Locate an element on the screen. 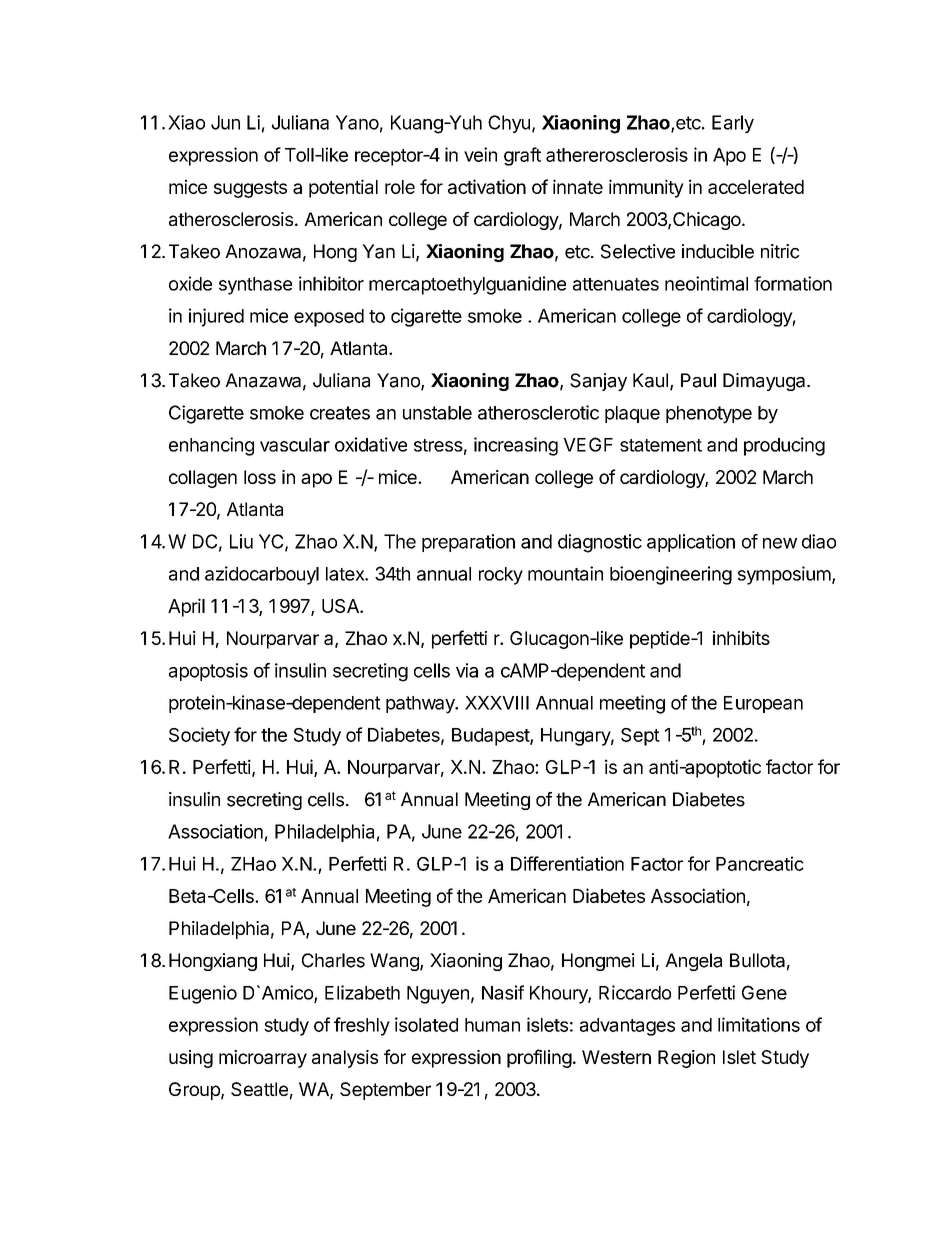  suggests is located at coordinates (250, 189).
